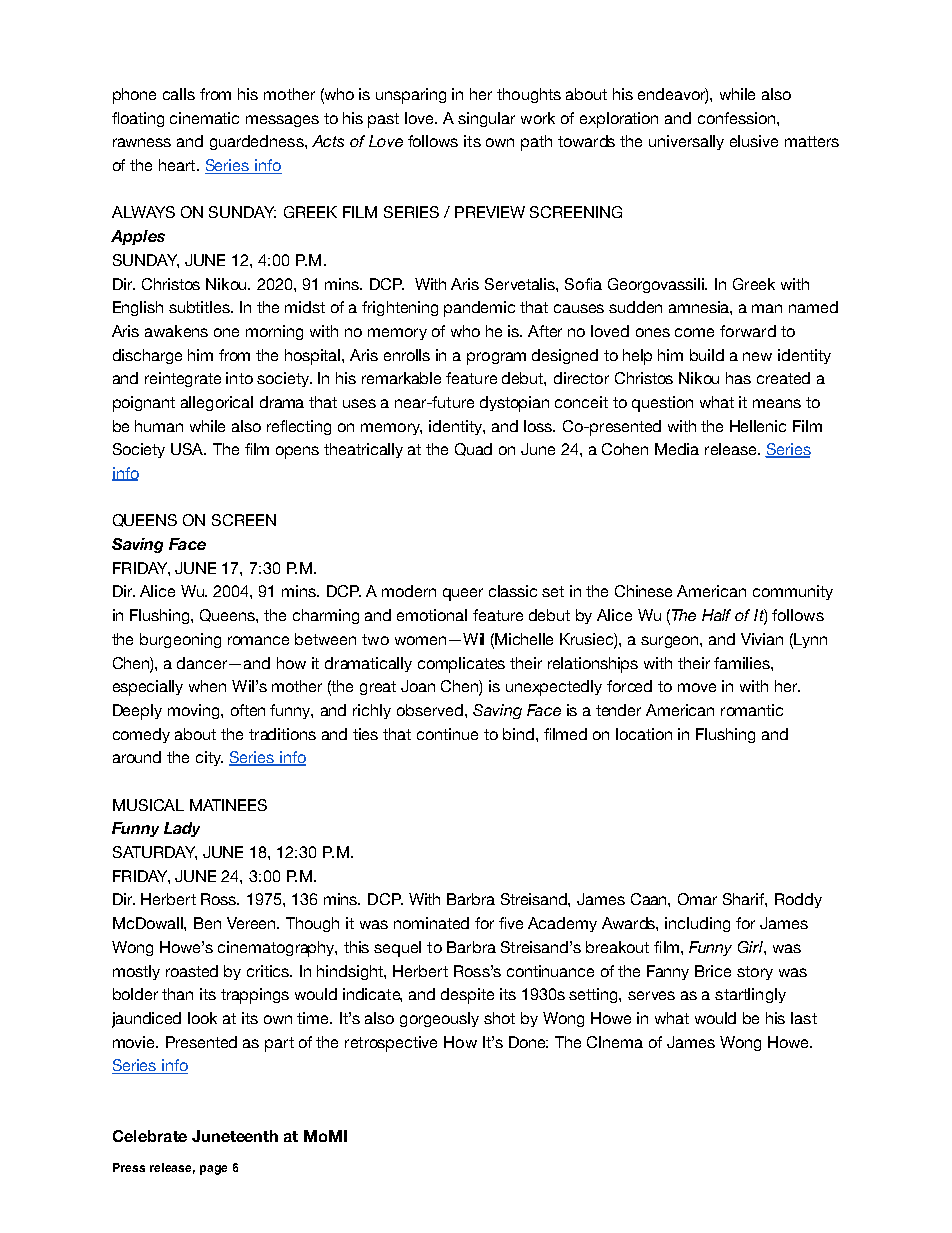 This image has width=952, height=1233. I want to click on last, so click(804, 1018).
